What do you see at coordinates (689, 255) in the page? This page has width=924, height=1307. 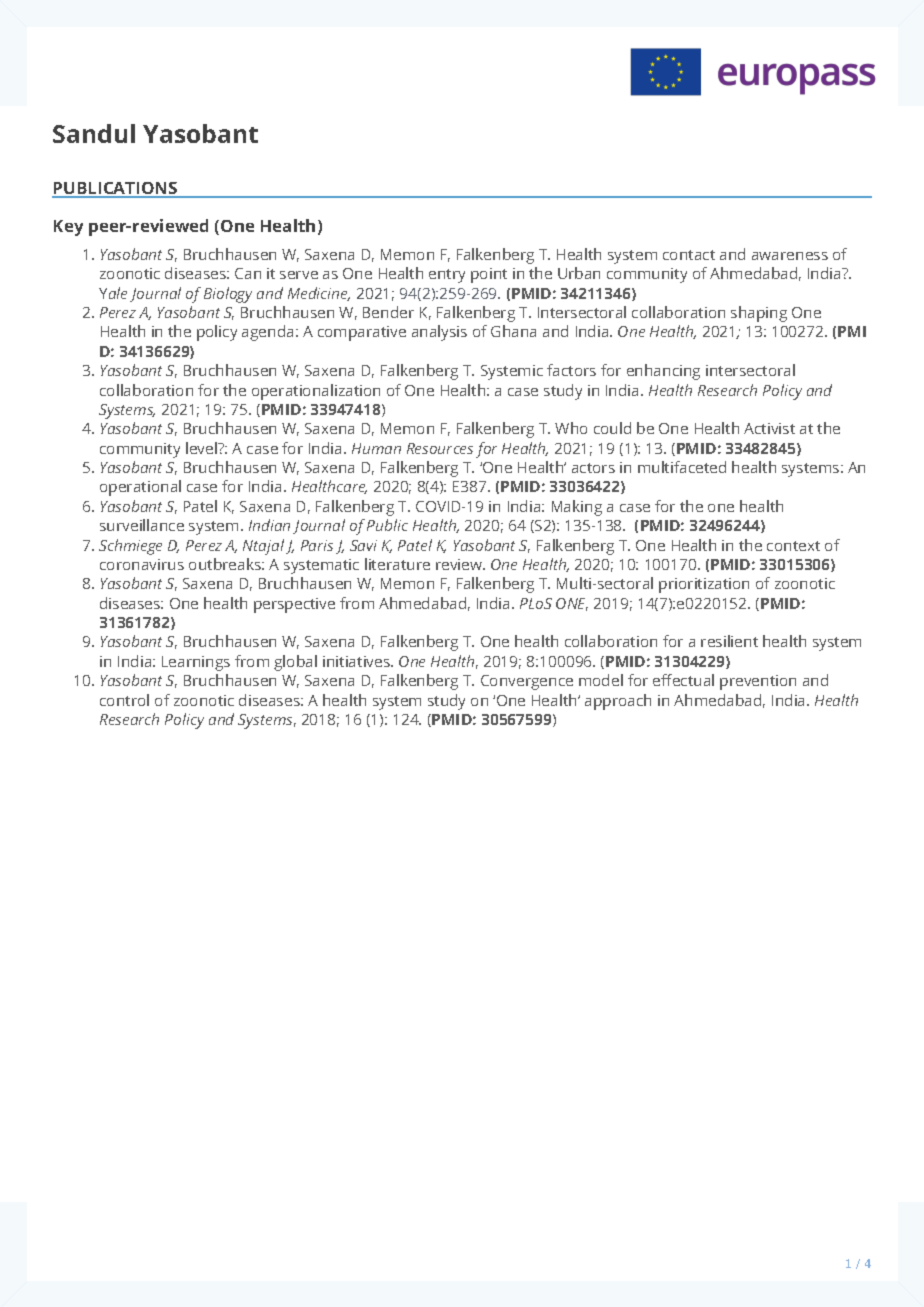 I see `contact` at bounding box center [689, 255].
